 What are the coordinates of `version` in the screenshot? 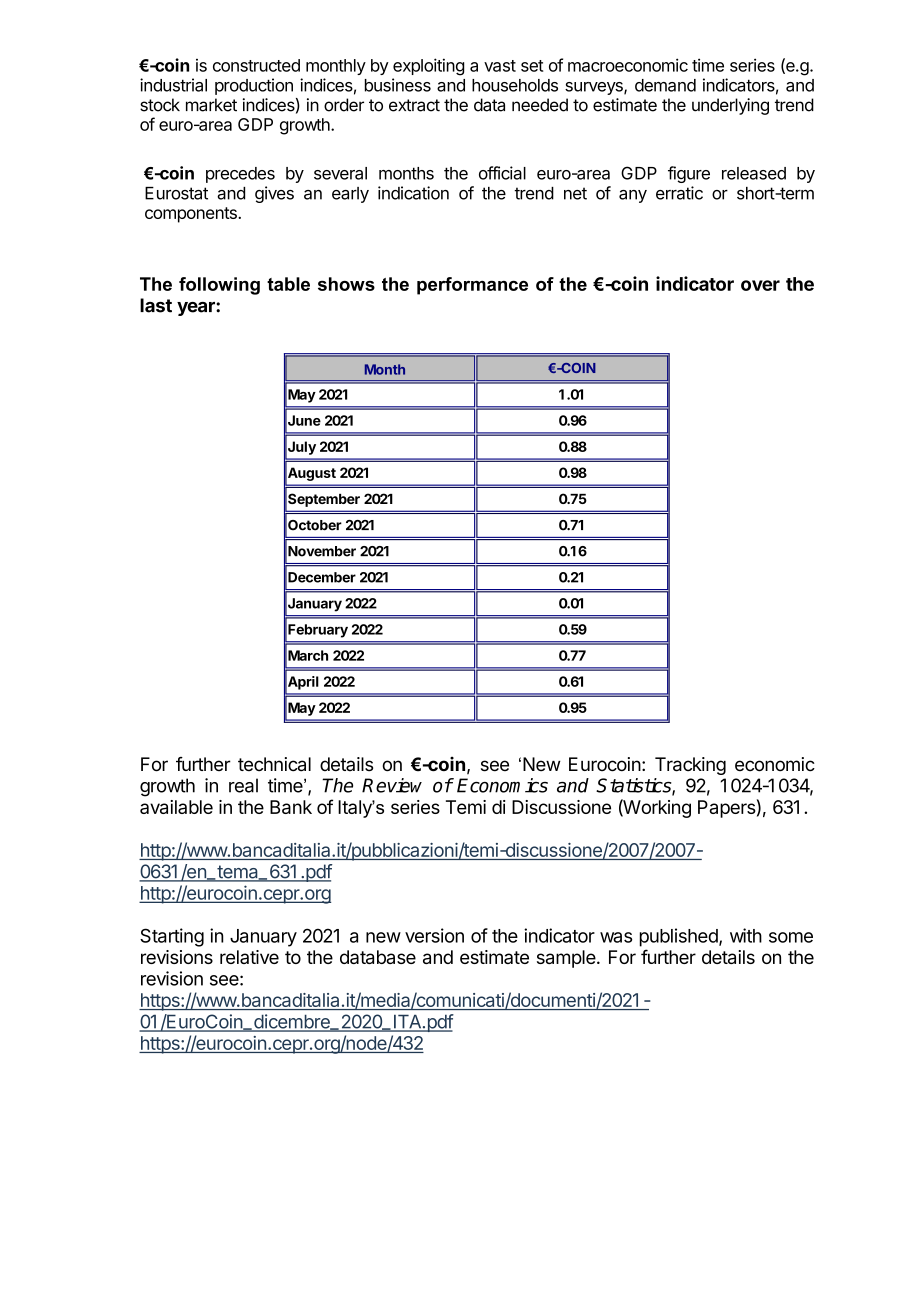 It's located at (434, 935).
